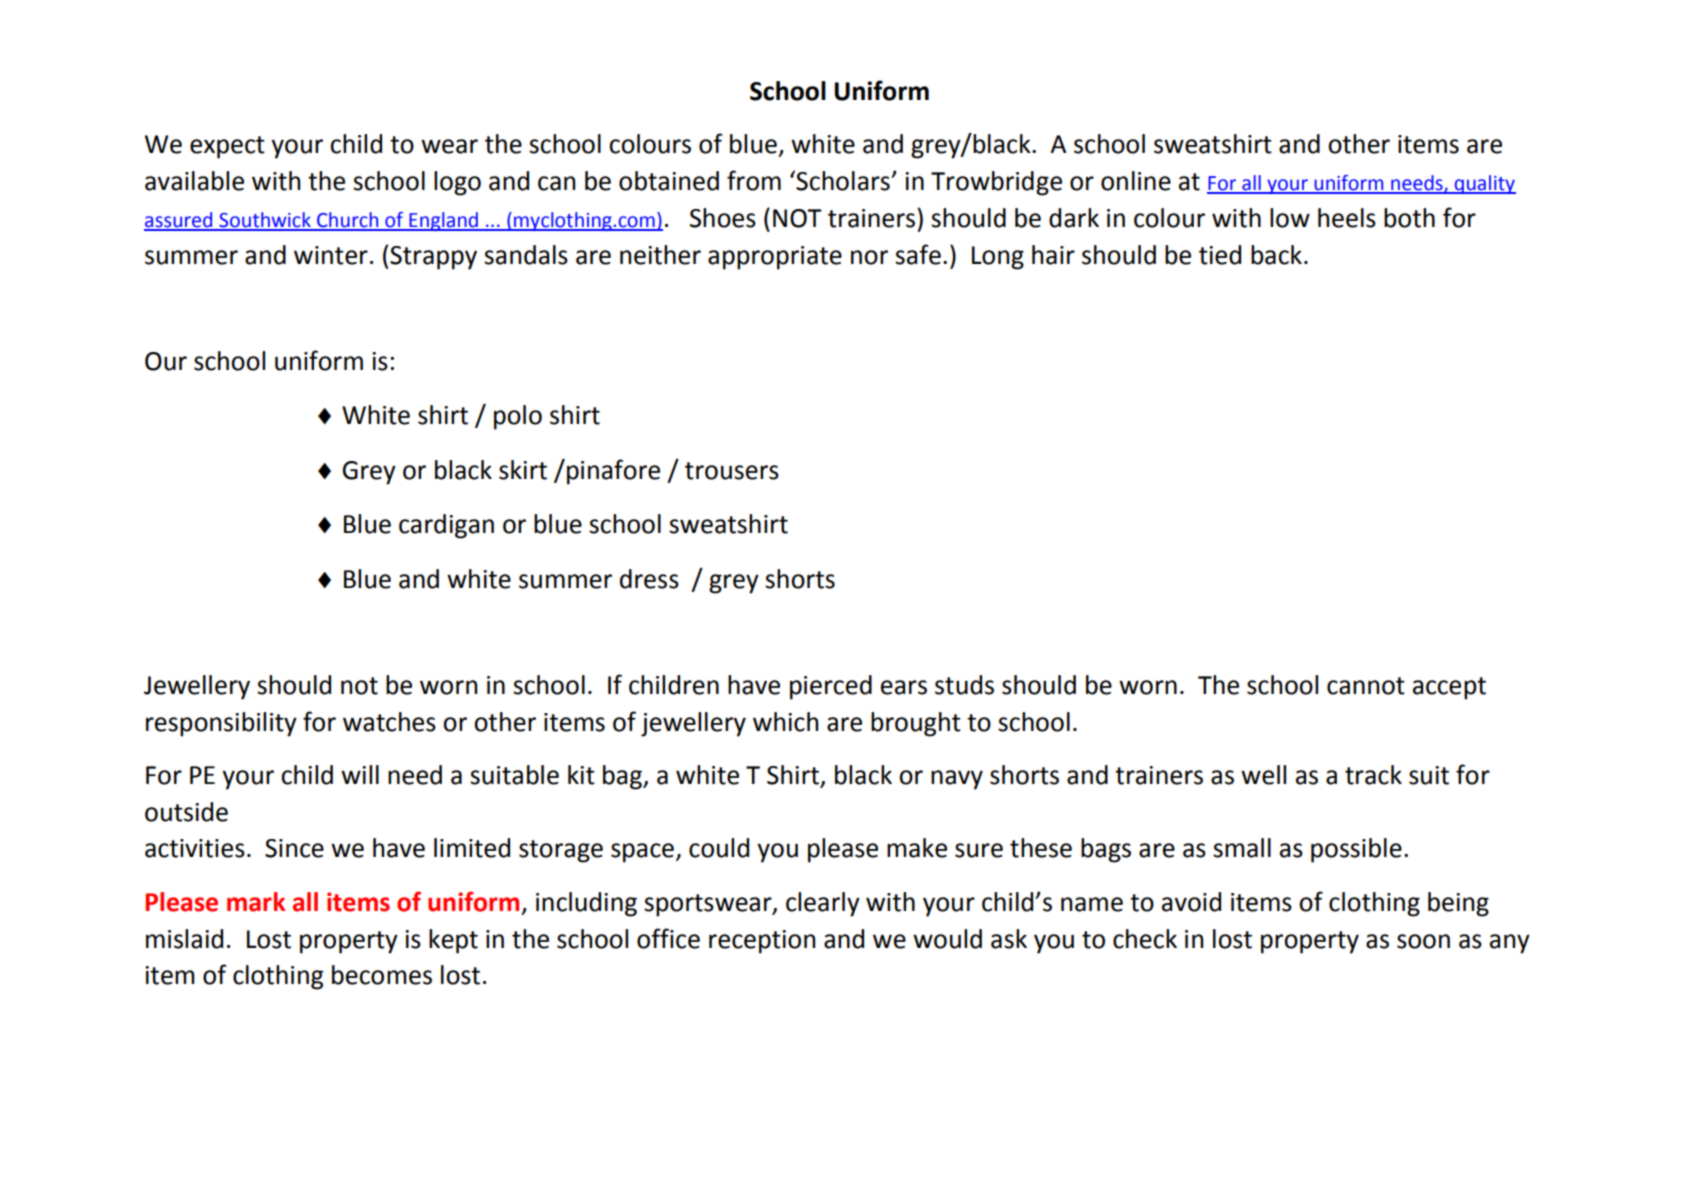 The width and height of the document is (1686, 1192). What do you see at coordinates (844, 181) in the document?
I see `Scholars` at bounding box center [844, 181].
